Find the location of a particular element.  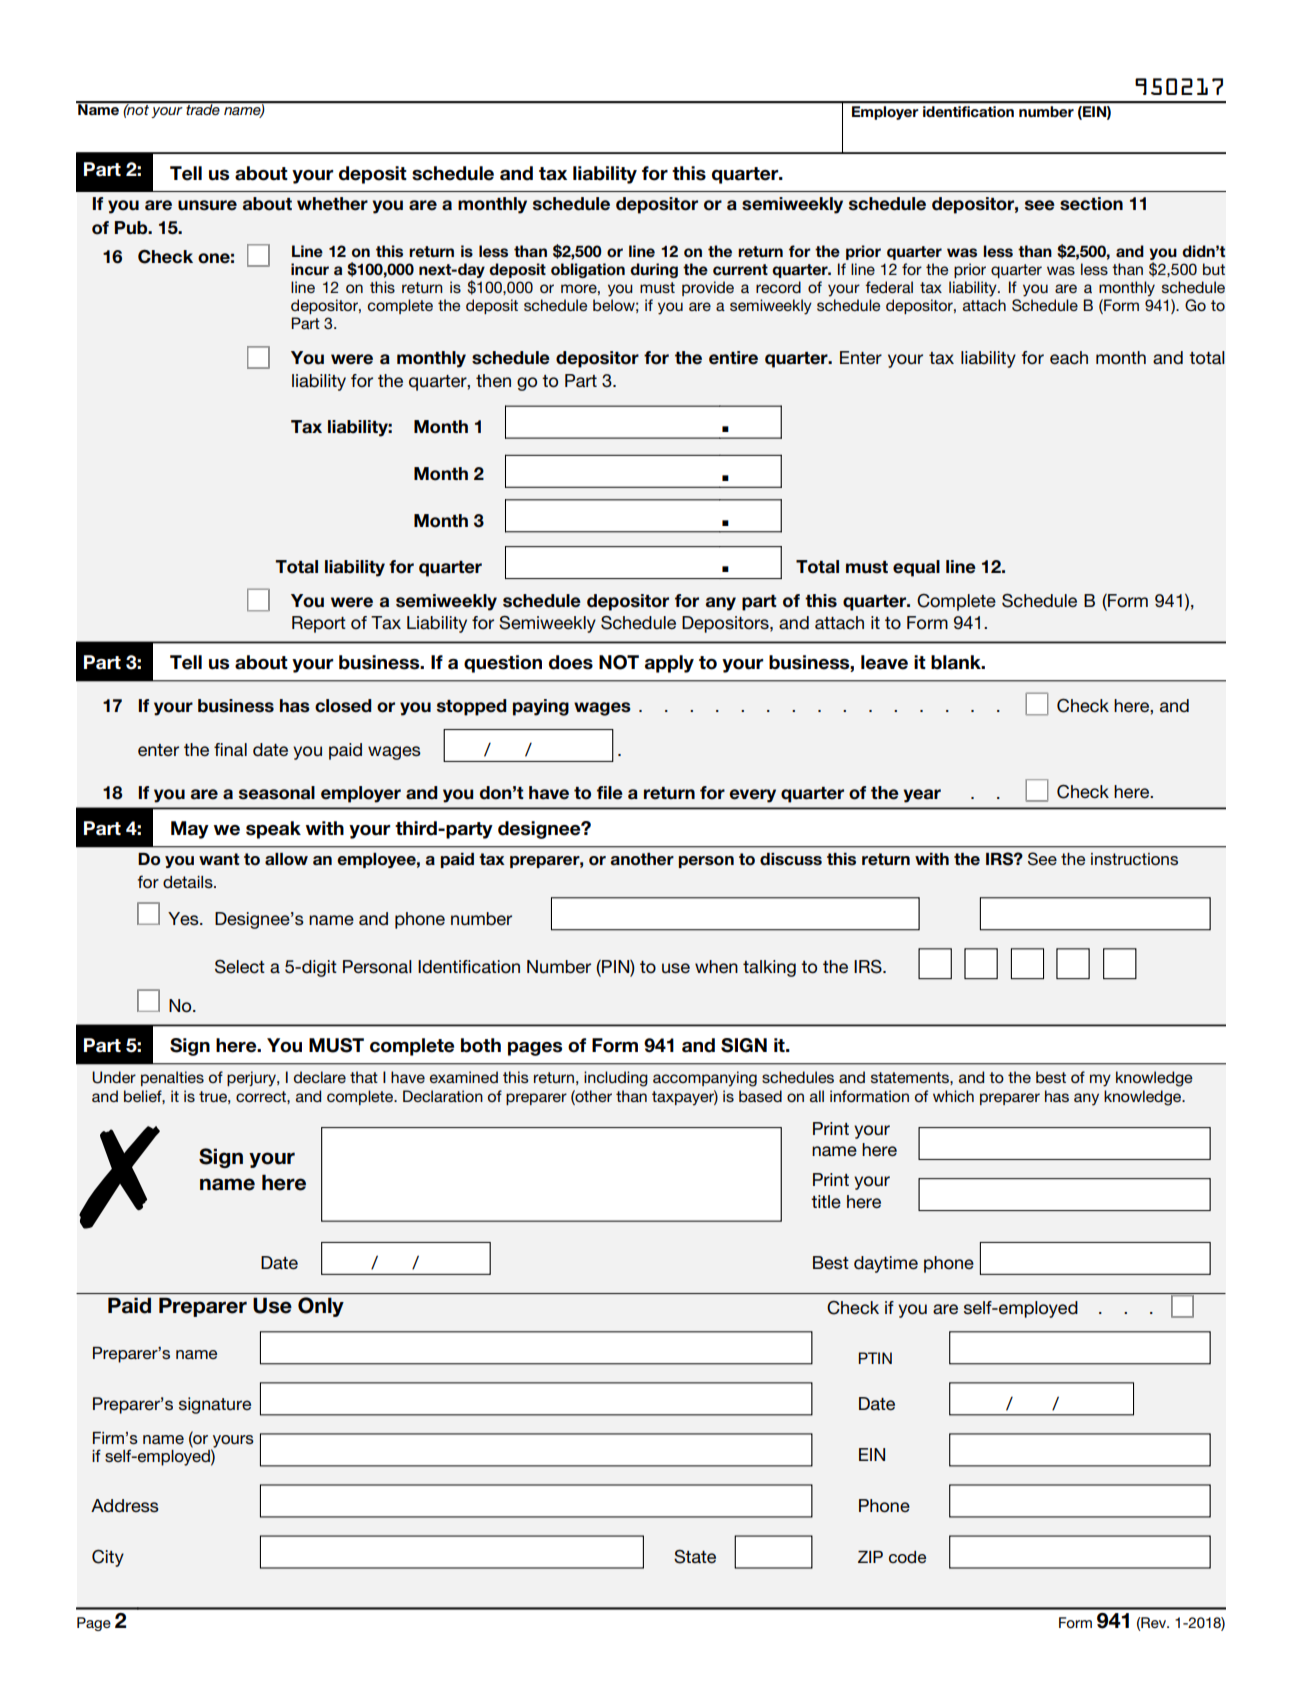

entire is located at coordinates (733, 358).
